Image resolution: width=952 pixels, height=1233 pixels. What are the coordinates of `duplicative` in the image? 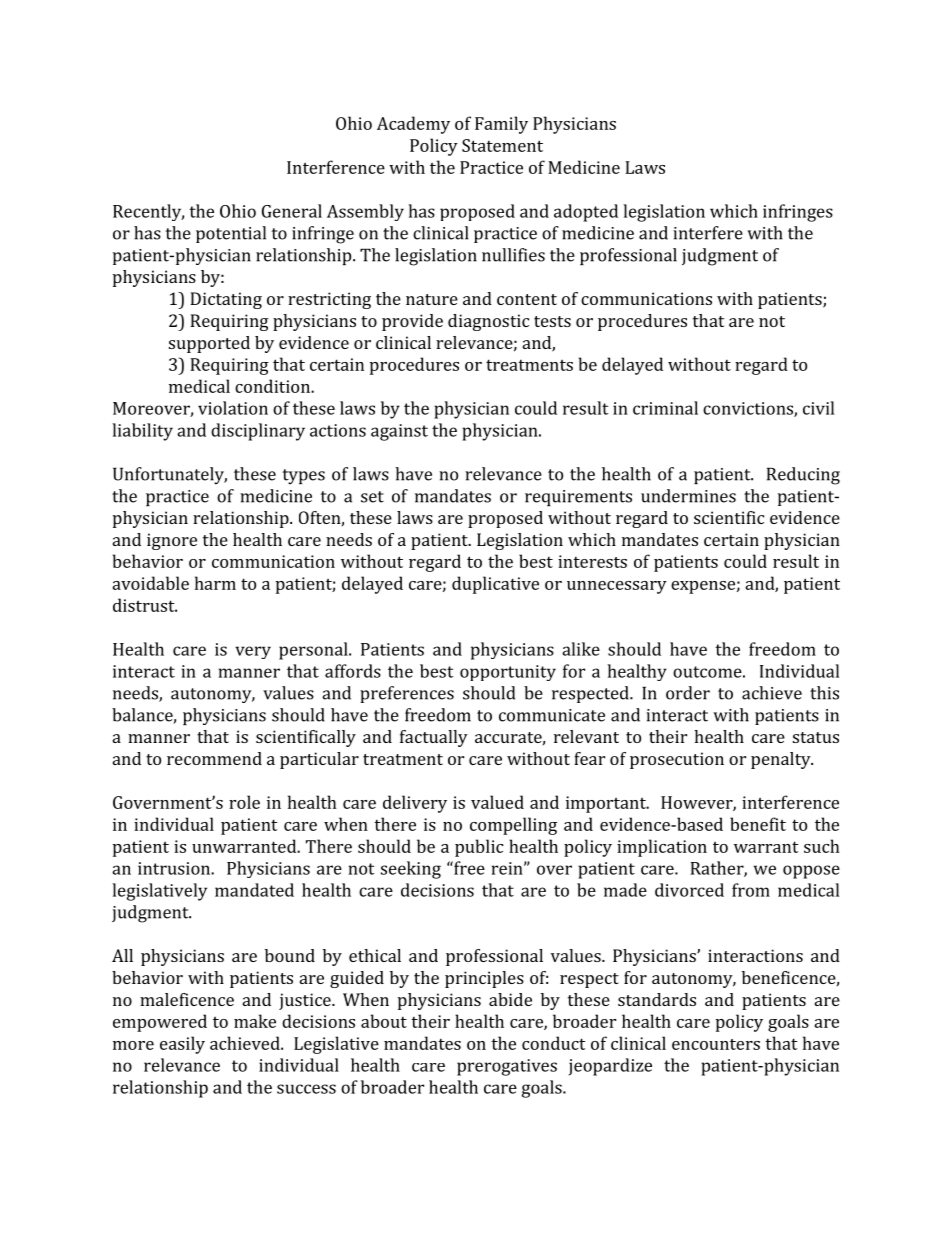 It's located at (495, 585).
